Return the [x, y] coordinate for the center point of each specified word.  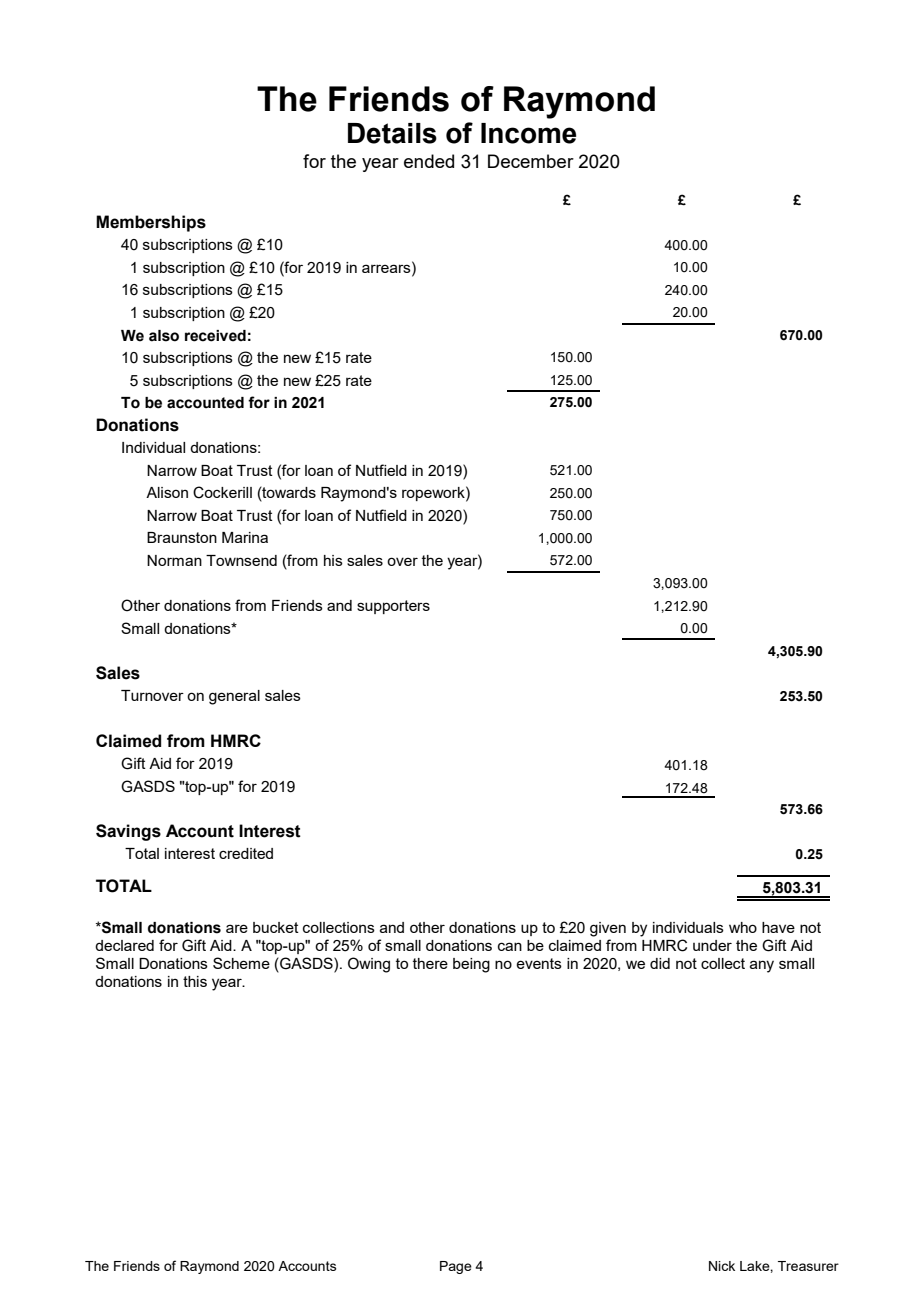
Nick [722, 1266]
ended [429, 161]
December [531, 161]
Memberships [151, 223]
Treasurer [808, 1266]
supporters [393, 607]
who [743, 927]
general [234, 697]
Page [456, 1267]
